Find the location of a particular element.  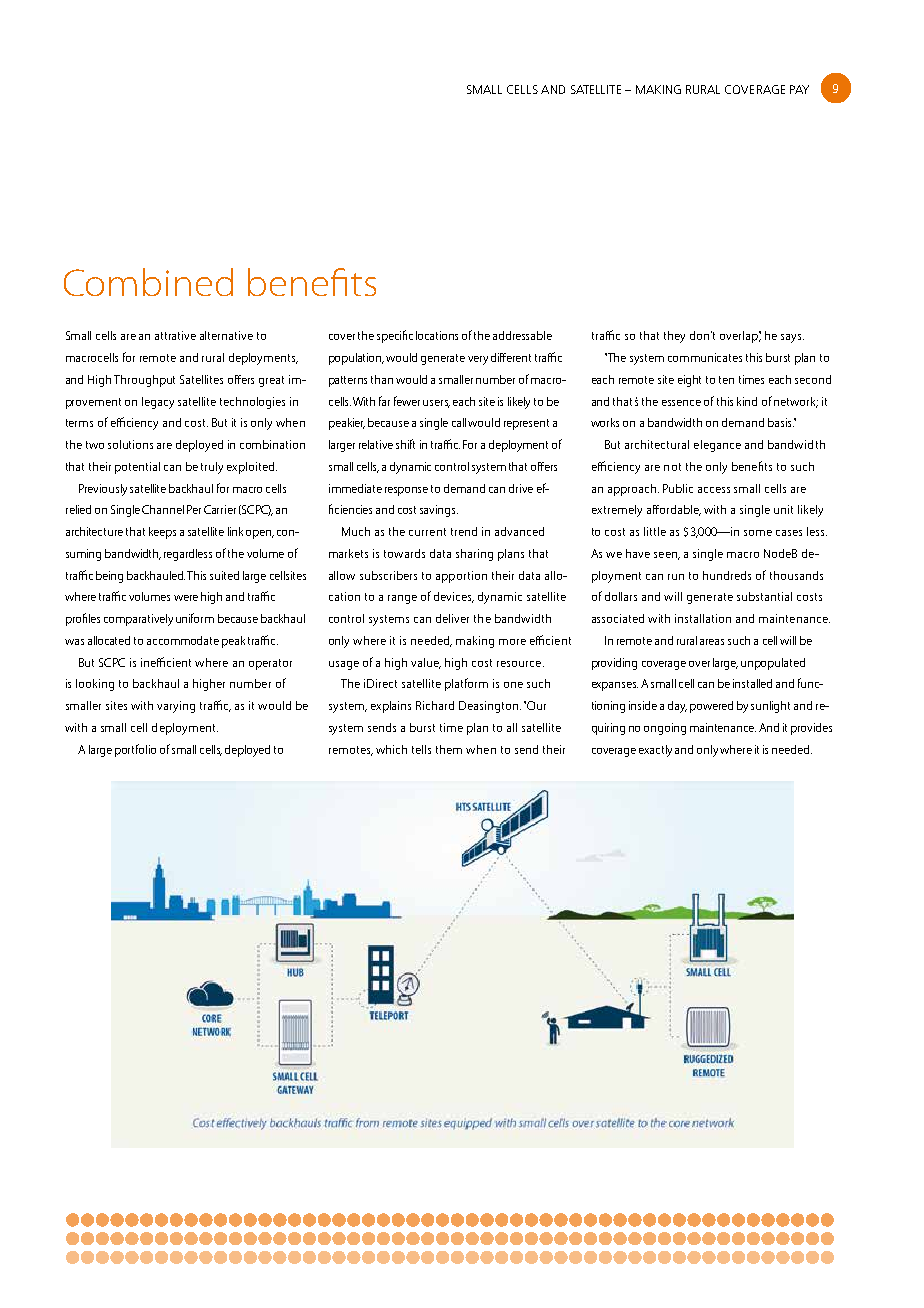

them is located at coordinates (449, 749).
